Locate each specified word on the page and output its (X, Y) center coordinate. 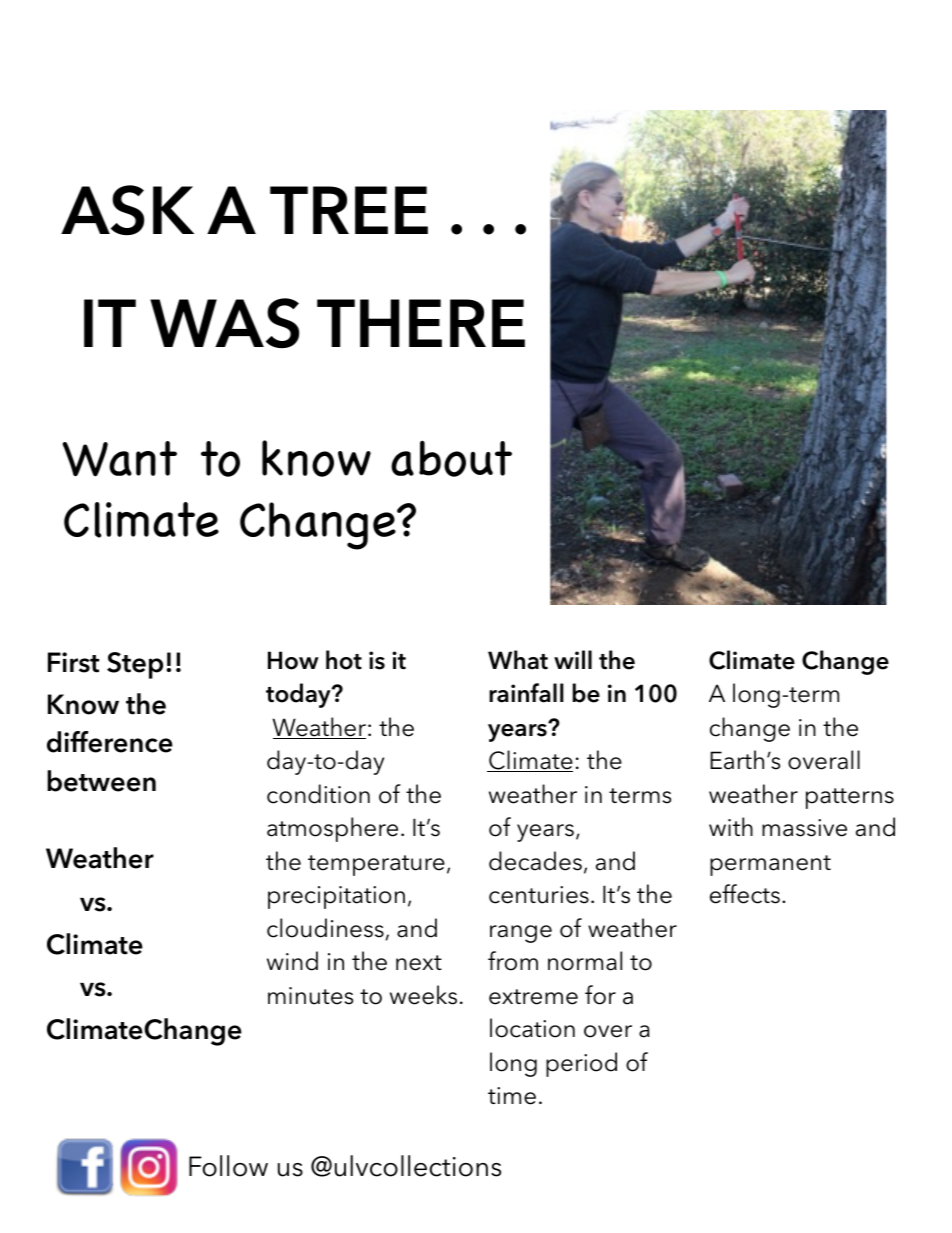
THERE (421, 323)
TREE (349, 210)
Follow (228, 1166)
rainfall (526, 693)
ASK (127, 210)
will (573, 659)
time (512, 1096)
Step (135, 665)
